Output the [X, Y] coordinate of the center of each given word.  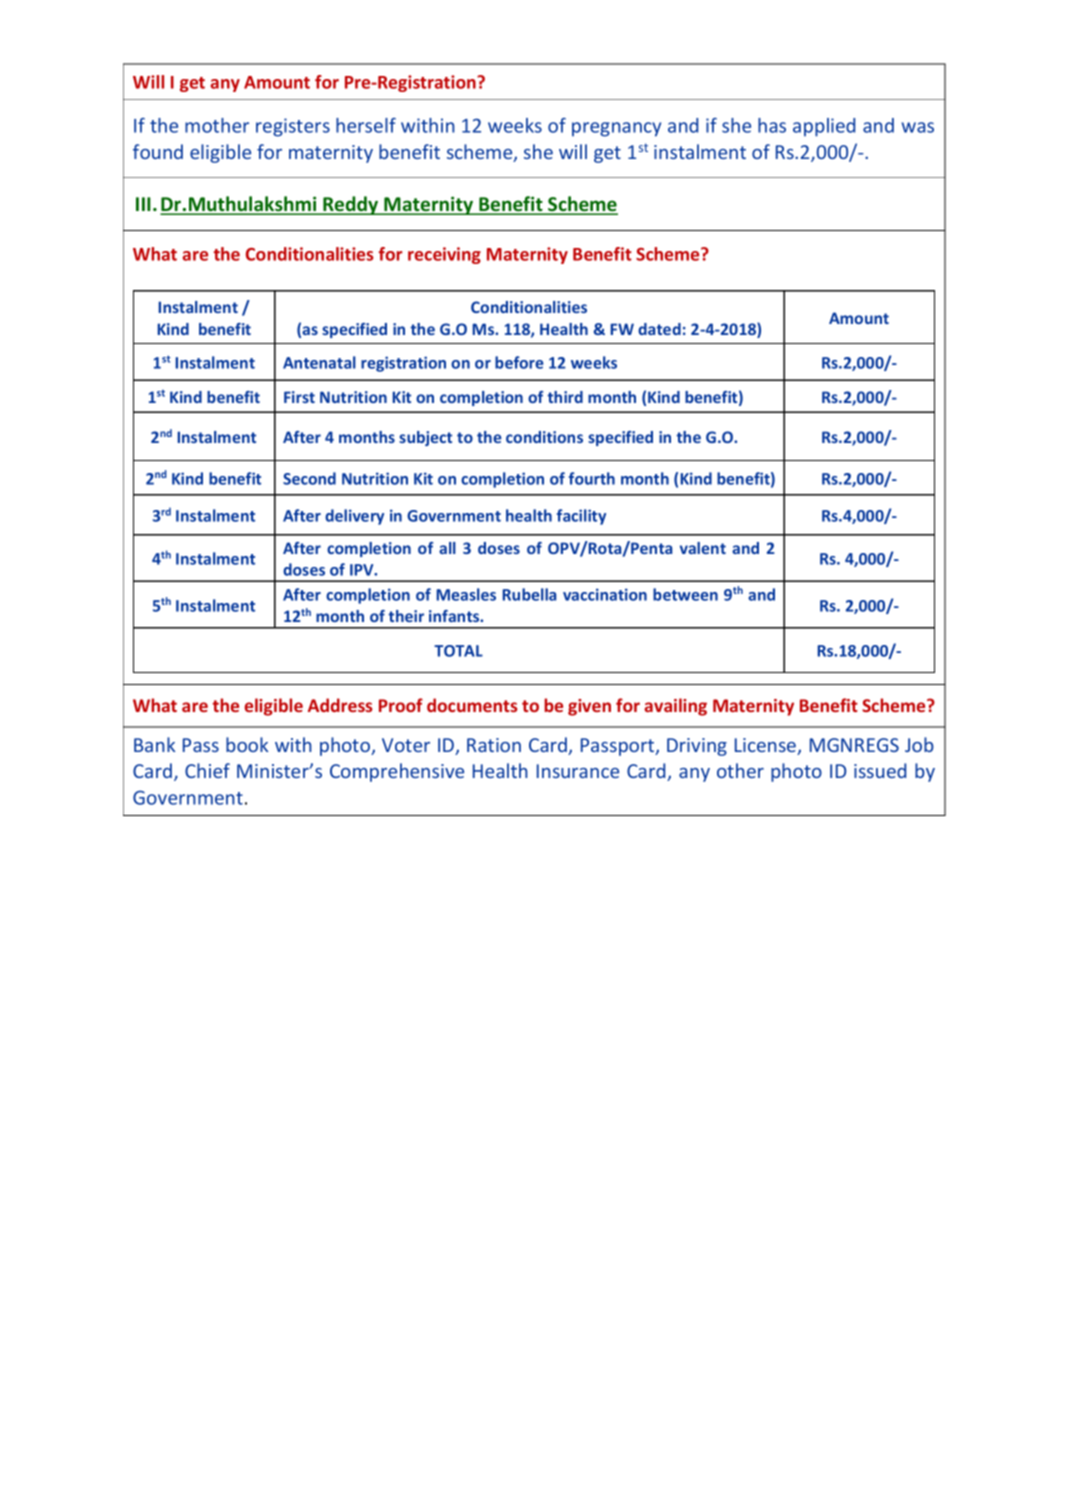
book [247, 744]
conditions [544, 437]
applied [824, 127]
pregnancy [616, 129]
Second [309, 478]
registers [293, 127]
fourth [592, 478]
